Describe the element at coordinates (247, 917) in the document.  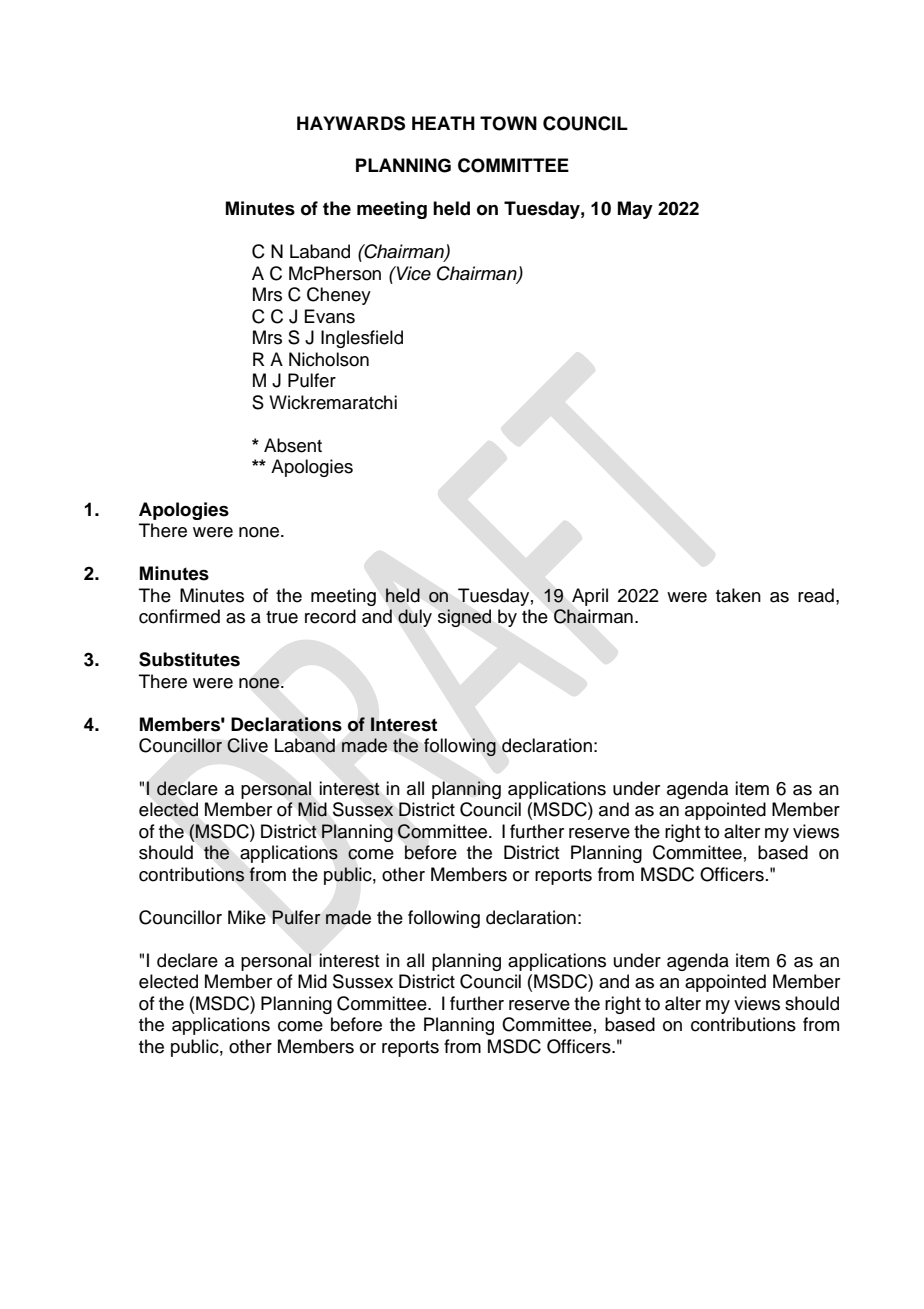
I see `Mike` at that location.
